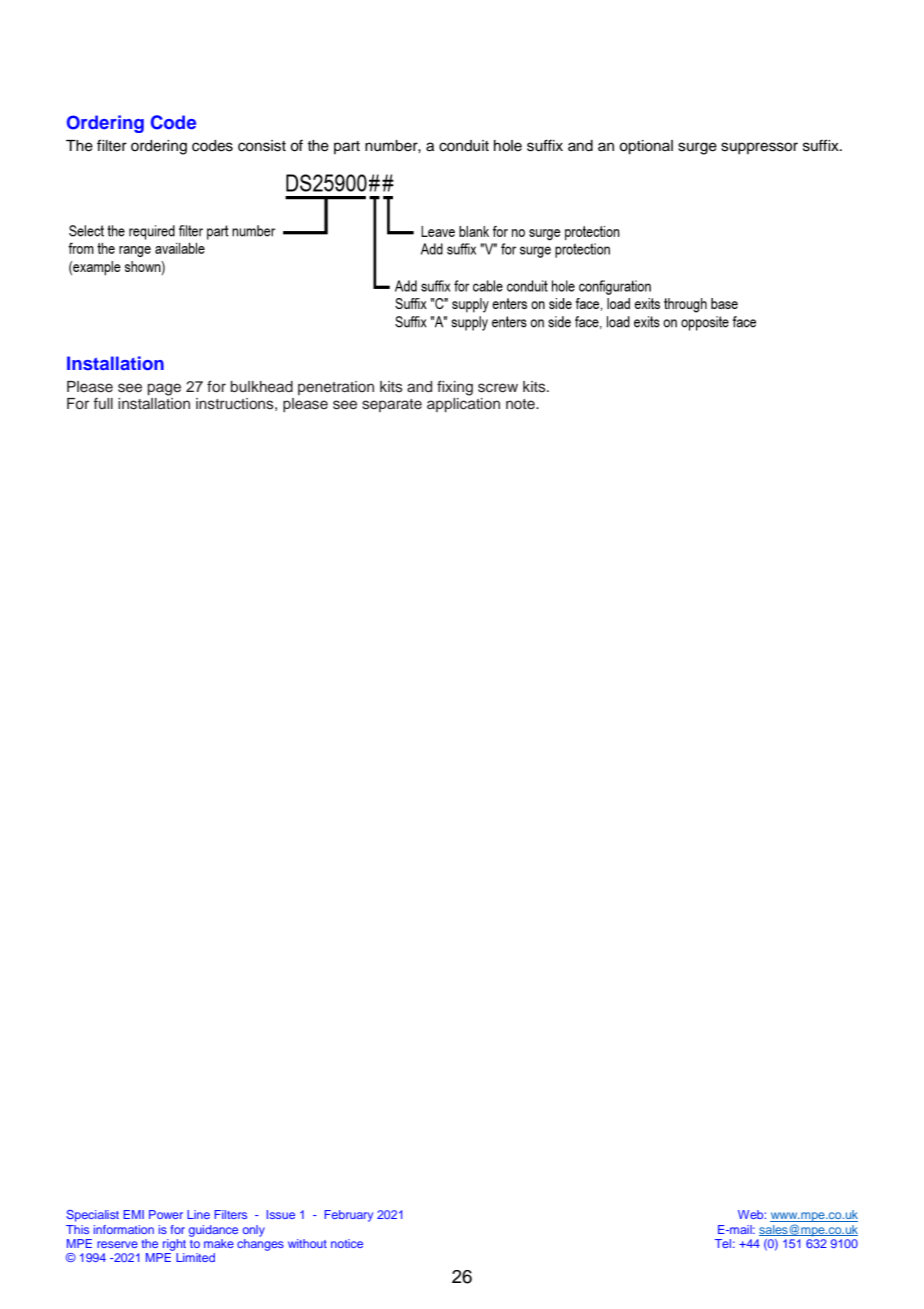  Describe the element at coordinates (307, 1243) in the screenshot. I see `without` at that location.
